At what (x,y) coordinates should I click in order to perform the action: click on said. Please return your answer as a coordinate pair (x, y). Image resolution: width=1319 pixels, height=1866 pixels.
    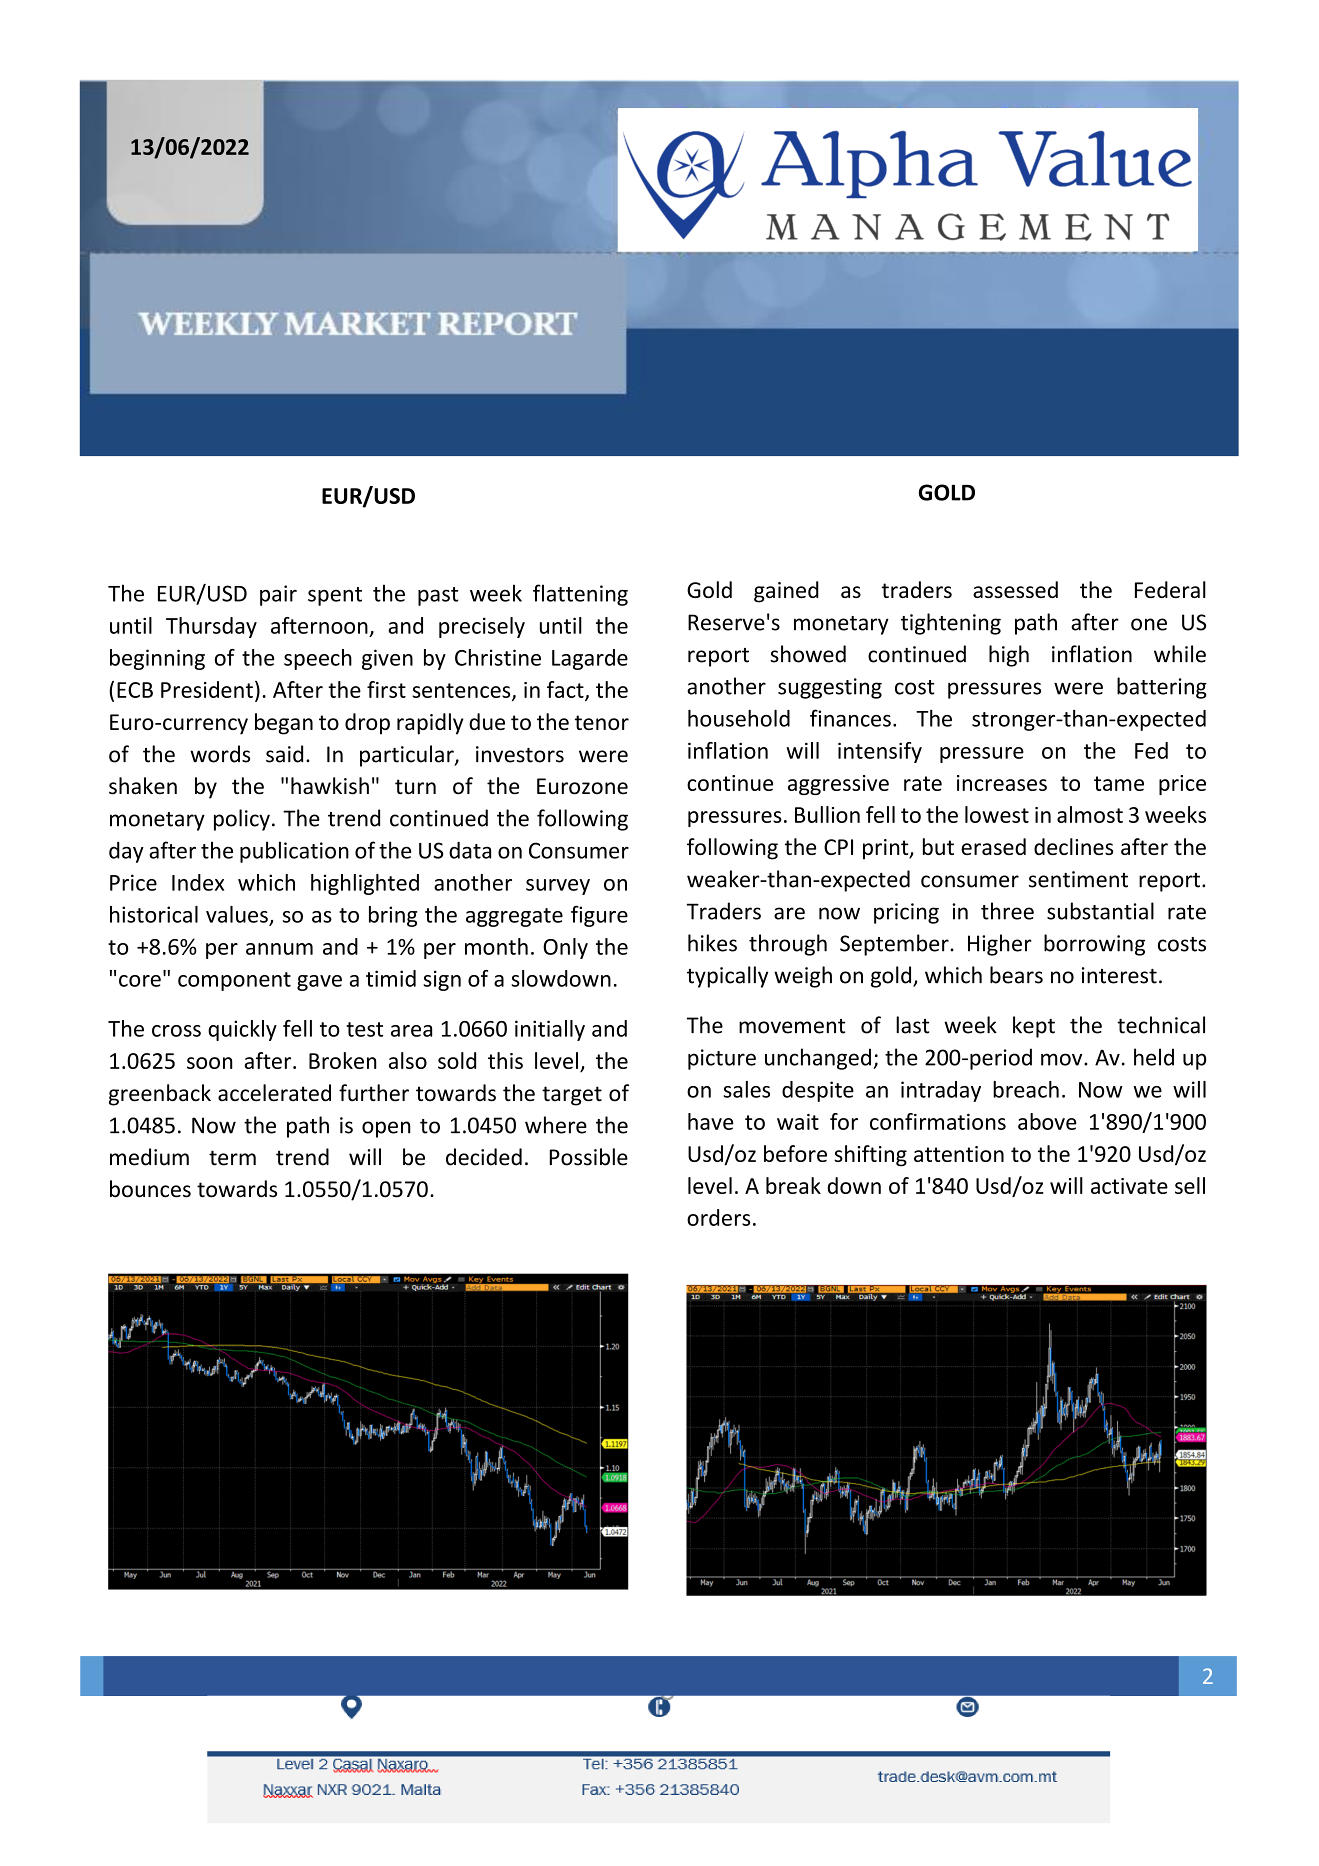
    Looking at the image, I should click on (284, 754).
